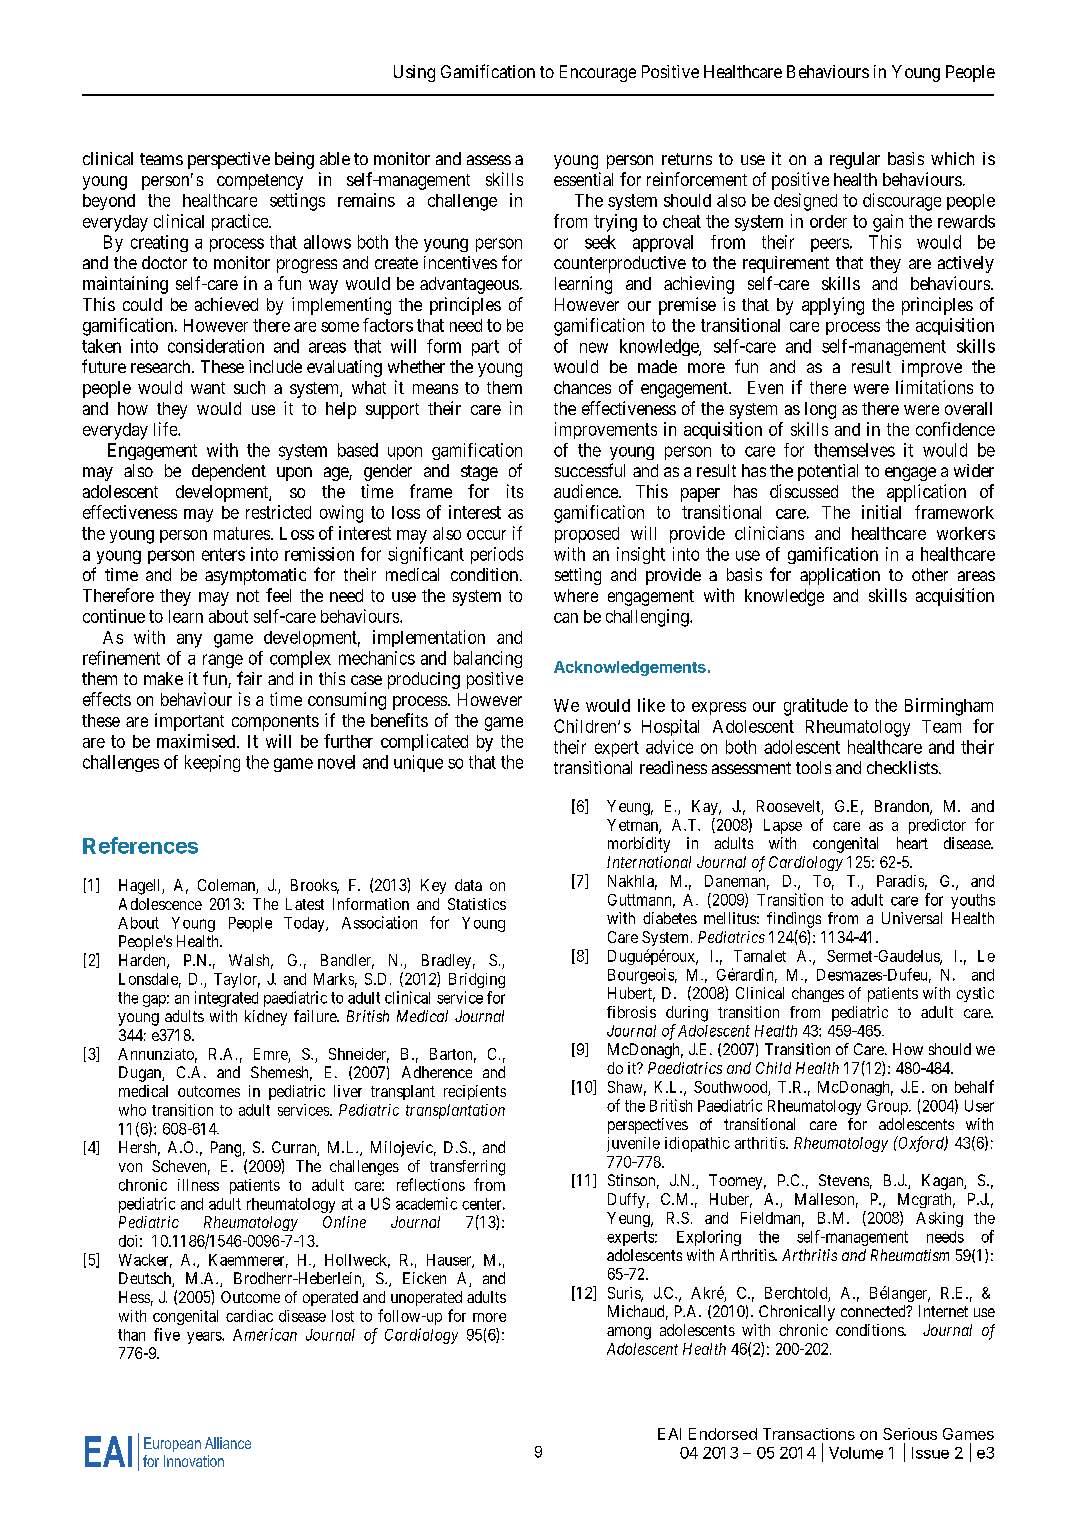  What do you see at coordinates (629, 1333) in the image?
I see `among` at bounding box center [629, 1333].
